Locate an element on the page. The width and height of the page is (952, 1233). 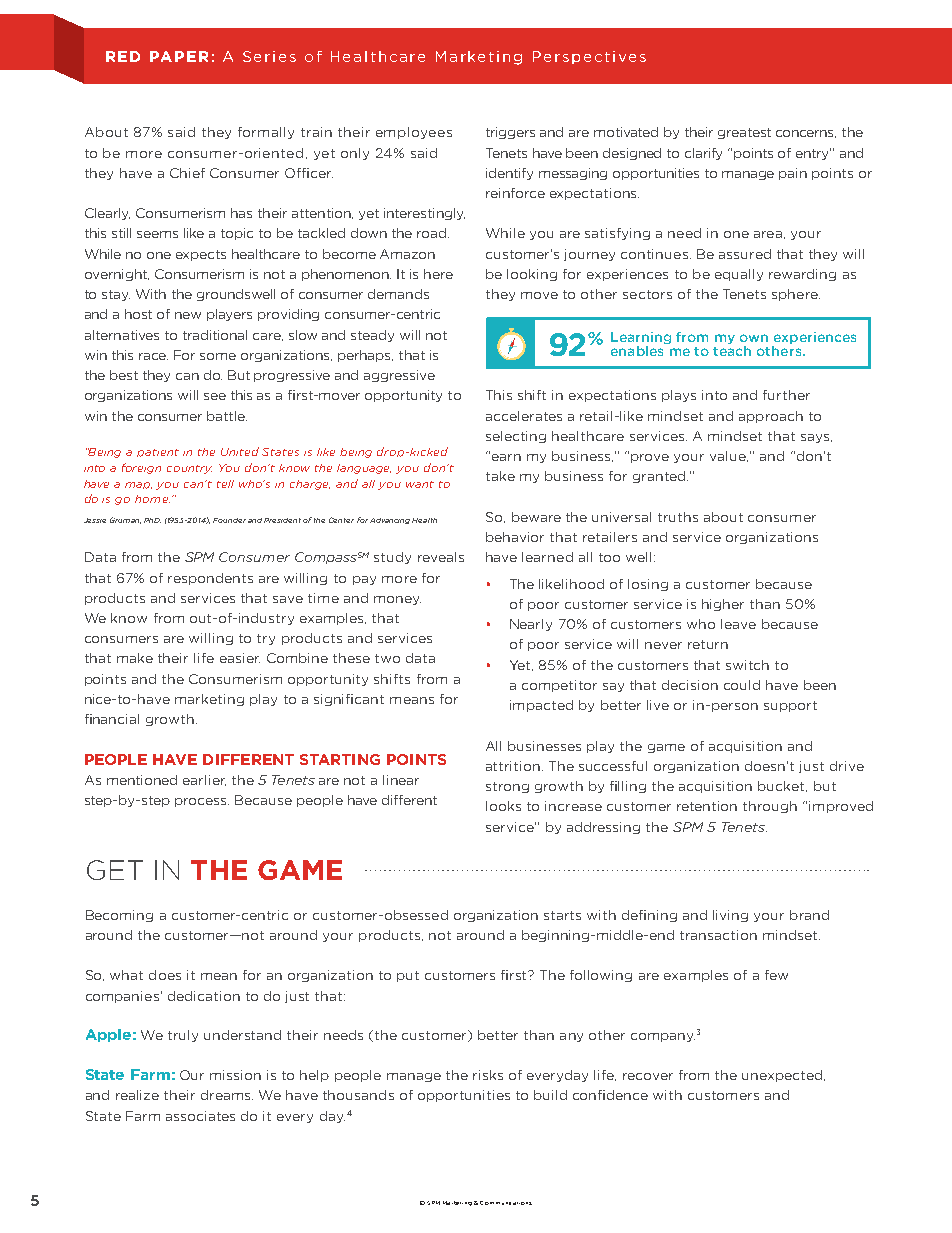
greatest is located at coordinates (744, 133).
